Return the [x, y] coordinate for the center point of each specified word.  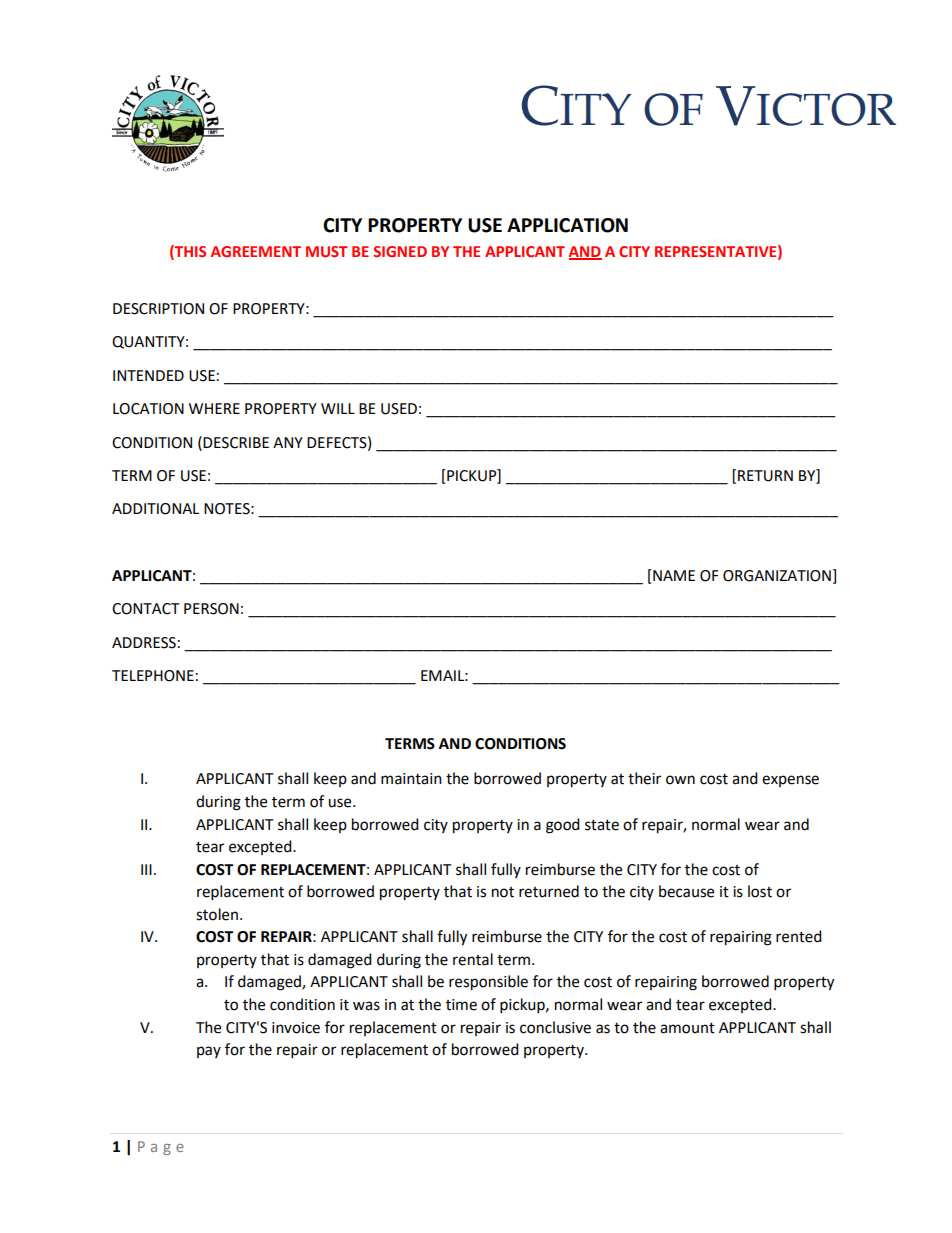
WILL [338, 408]
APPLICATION [567, 225]
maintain [411, 779]
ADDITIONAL [155, 509]
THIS [189, 252]
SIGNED [400, 251]
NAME [673, 575]
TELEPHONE [153, 676]
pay [209, 1052]
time [461, 1005]
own [680, 780]
